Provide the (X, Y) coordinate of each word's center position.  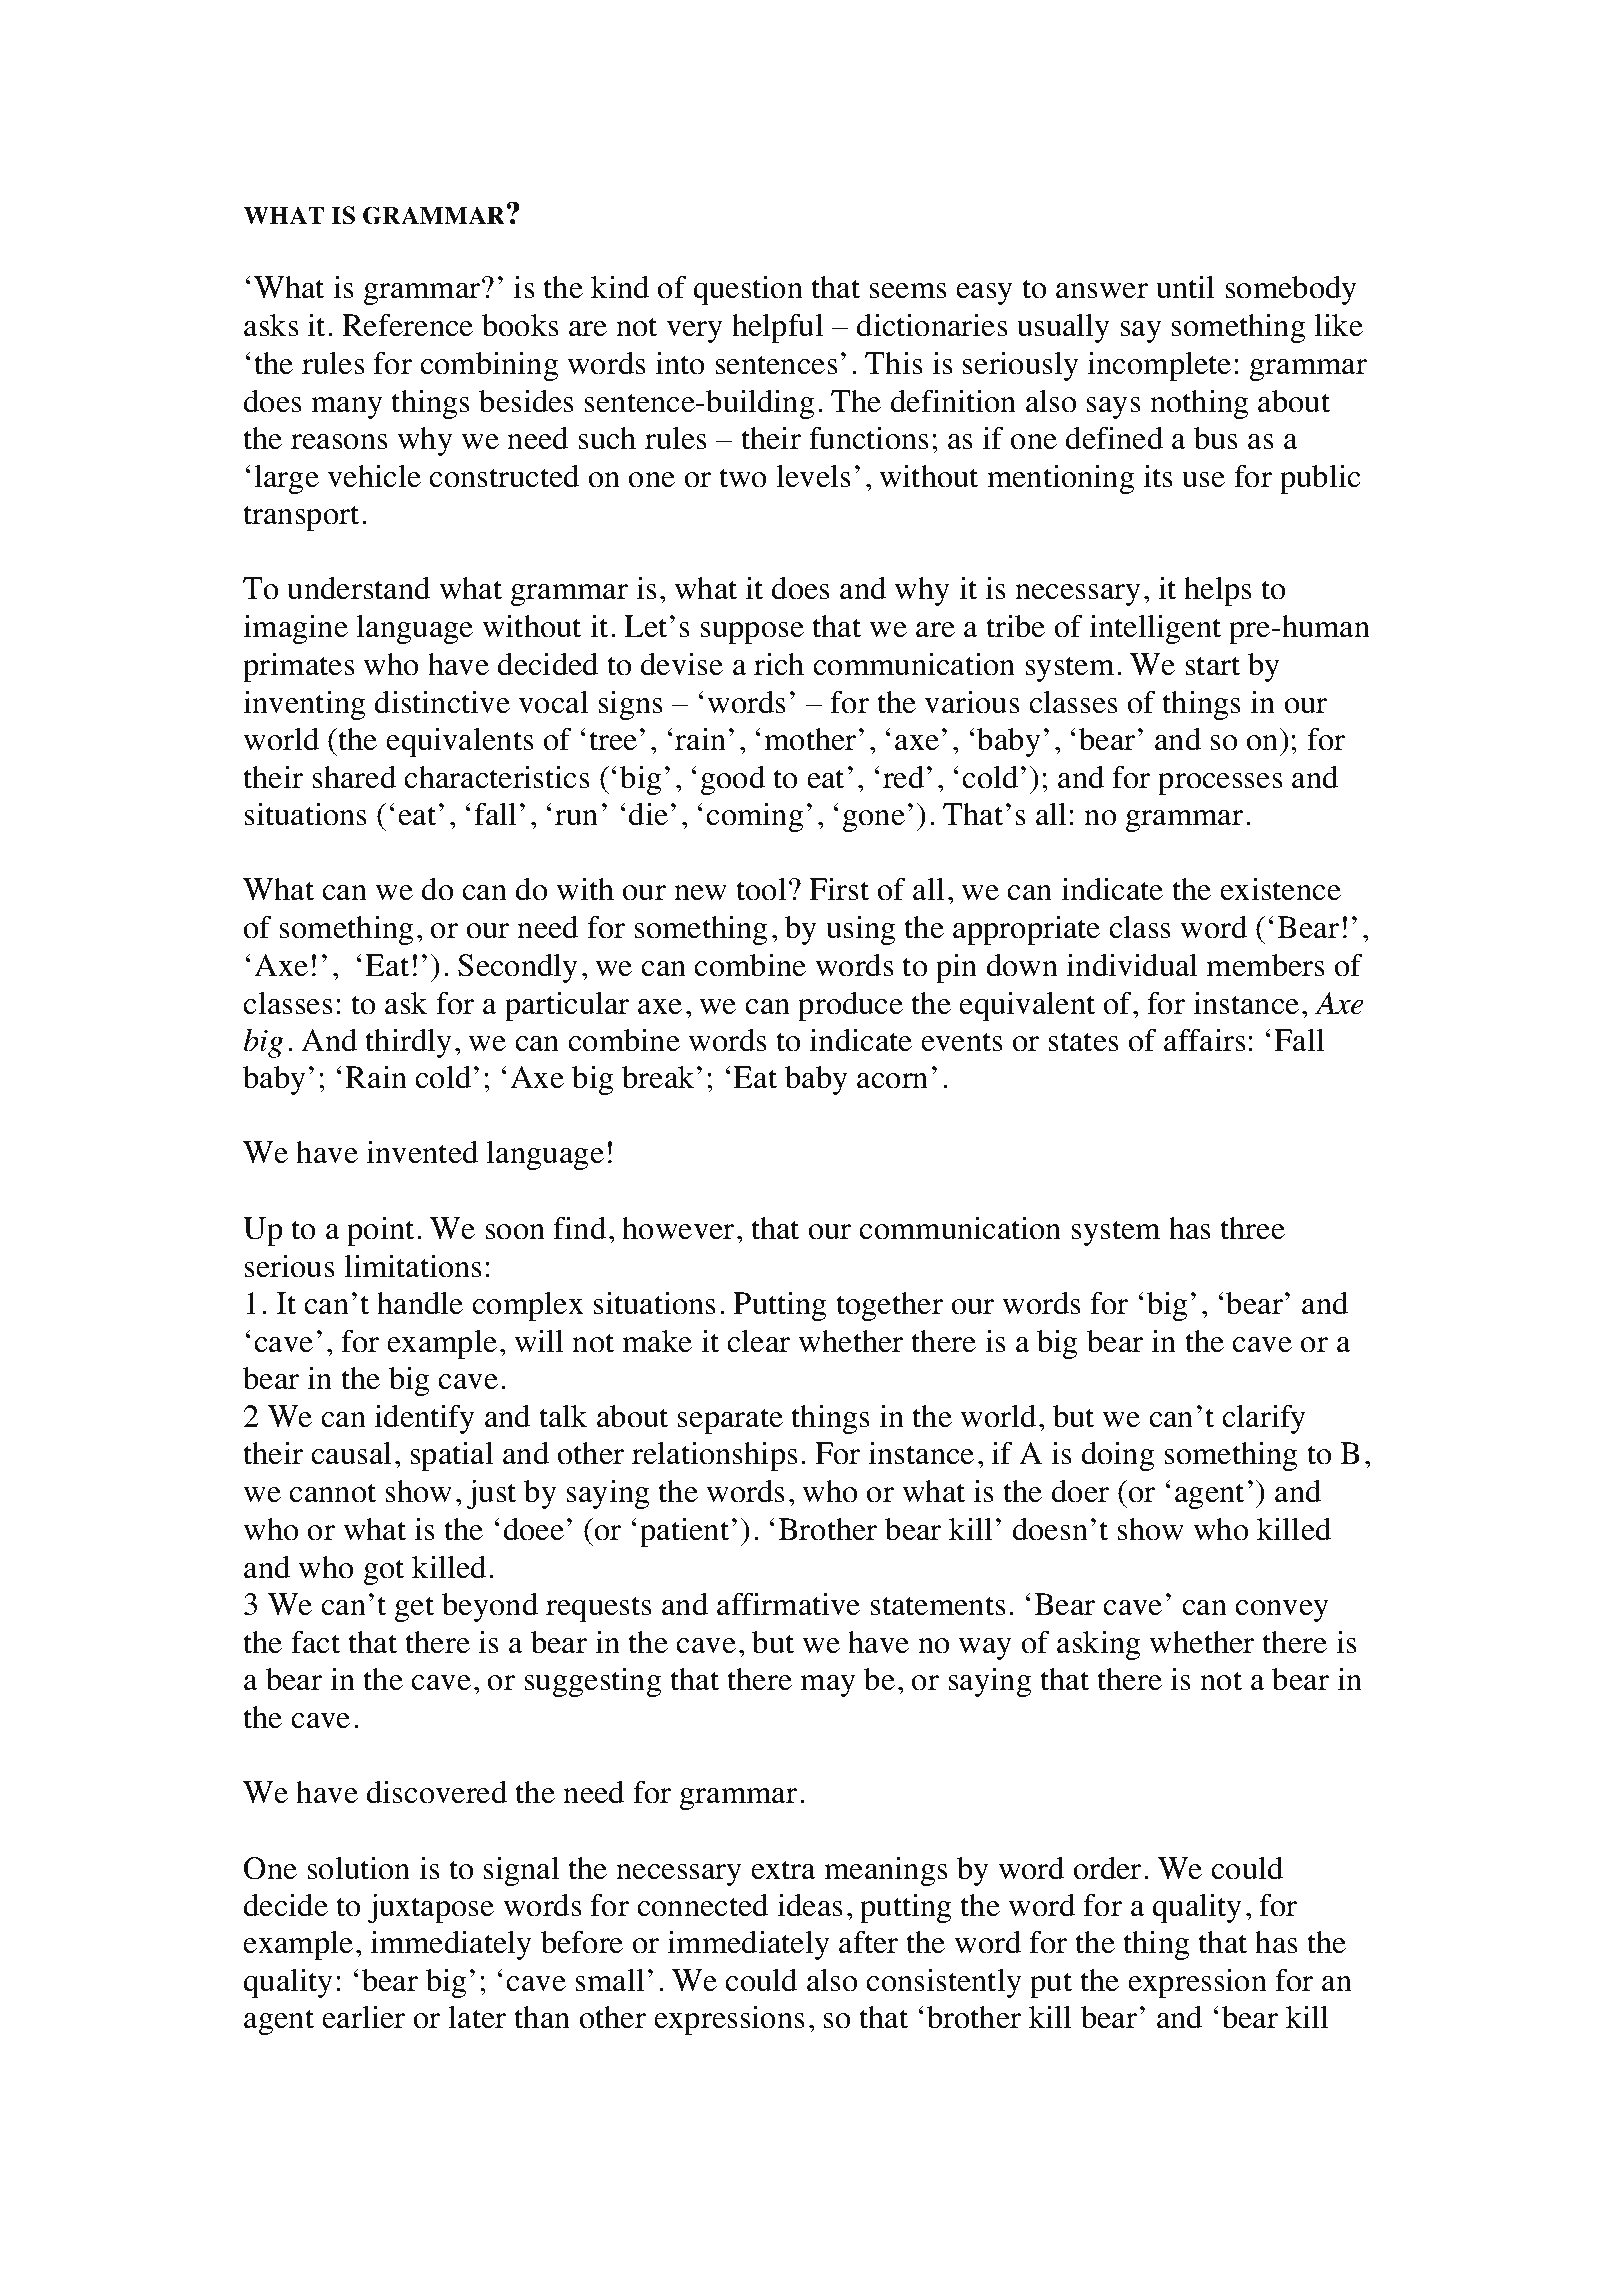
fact (315, 1642)
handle (420, 1303)
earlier (363, 2017)
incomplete (1159, 366)
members (1265, 965)
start (1212, 666)
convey (1282, 1611)
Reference (407, 325)
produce (850, 1006)
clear (758, 1341)
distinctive (442, 702)
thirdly (408, 1043)
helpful (777, 328)
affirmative (788, 1604)
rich (779, 664)
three (1252, 1228)
